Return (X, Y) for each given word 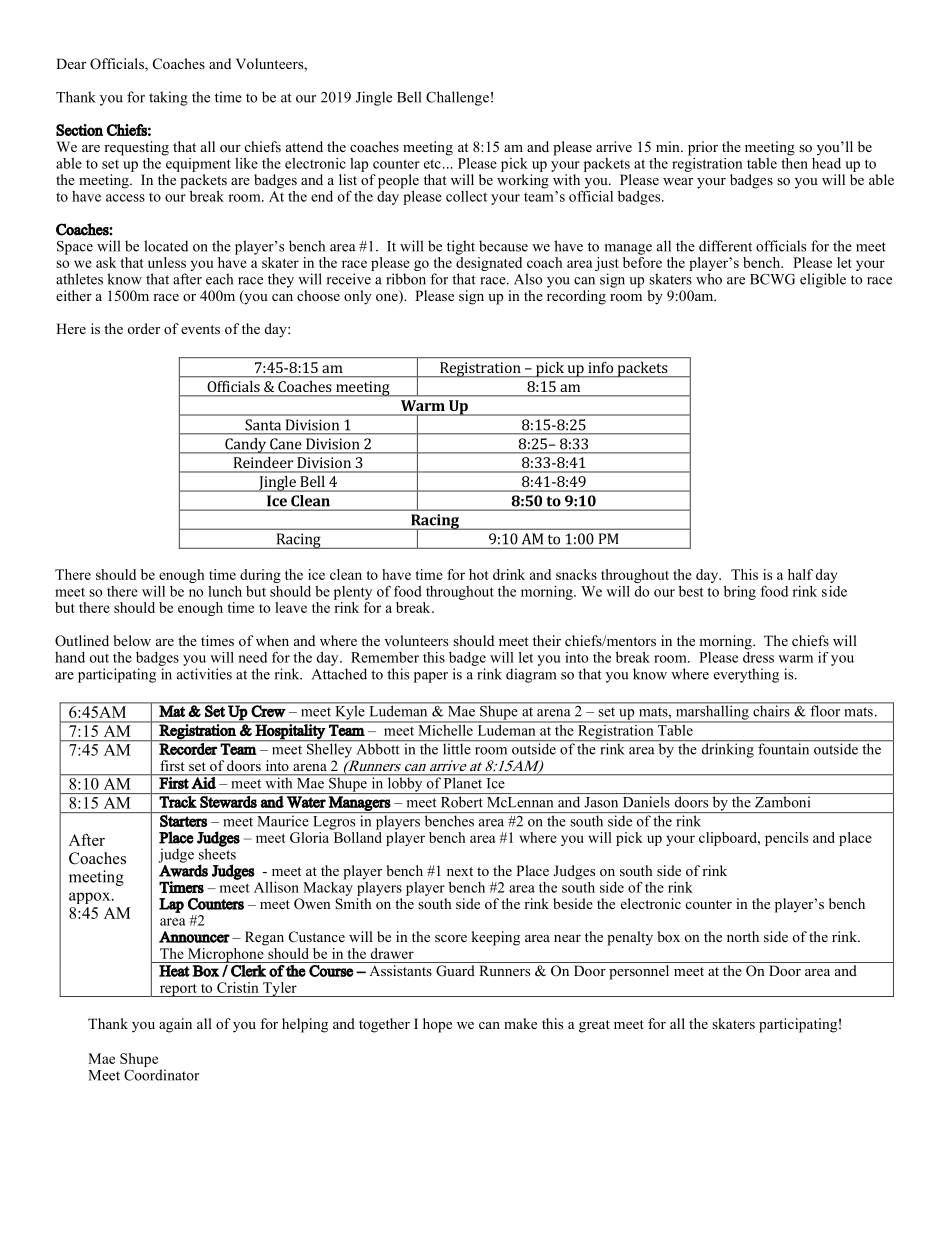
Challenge (457, 98)
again (175, 1025)
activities (204, 674)
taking (168, 98)
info (600, 367)
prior (703, 148)
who (709, 279)
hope (437, 1025)
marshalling (712, 713)
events (200, 330)
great (594, 1026)
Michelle (445, 729)
